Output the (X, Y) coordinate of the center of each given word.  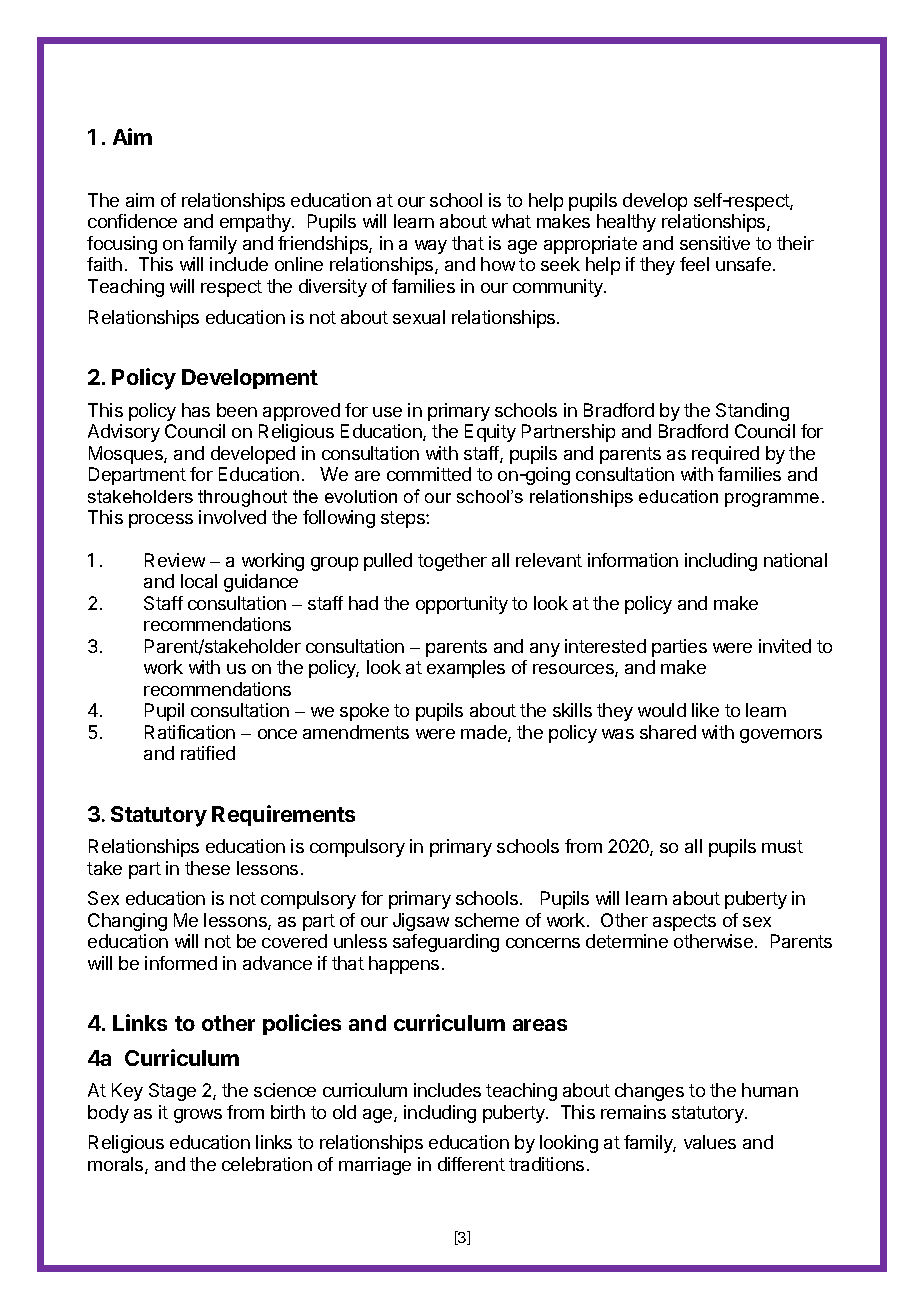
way (431, 247)
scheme (487, 920)
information (633, 560)
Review (175, 560)
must (782, 846)
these (207, 868)
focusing (122, 245)
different (471, 1164)
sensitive (715, 243)
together (452, 562)
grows (198, 1116)
